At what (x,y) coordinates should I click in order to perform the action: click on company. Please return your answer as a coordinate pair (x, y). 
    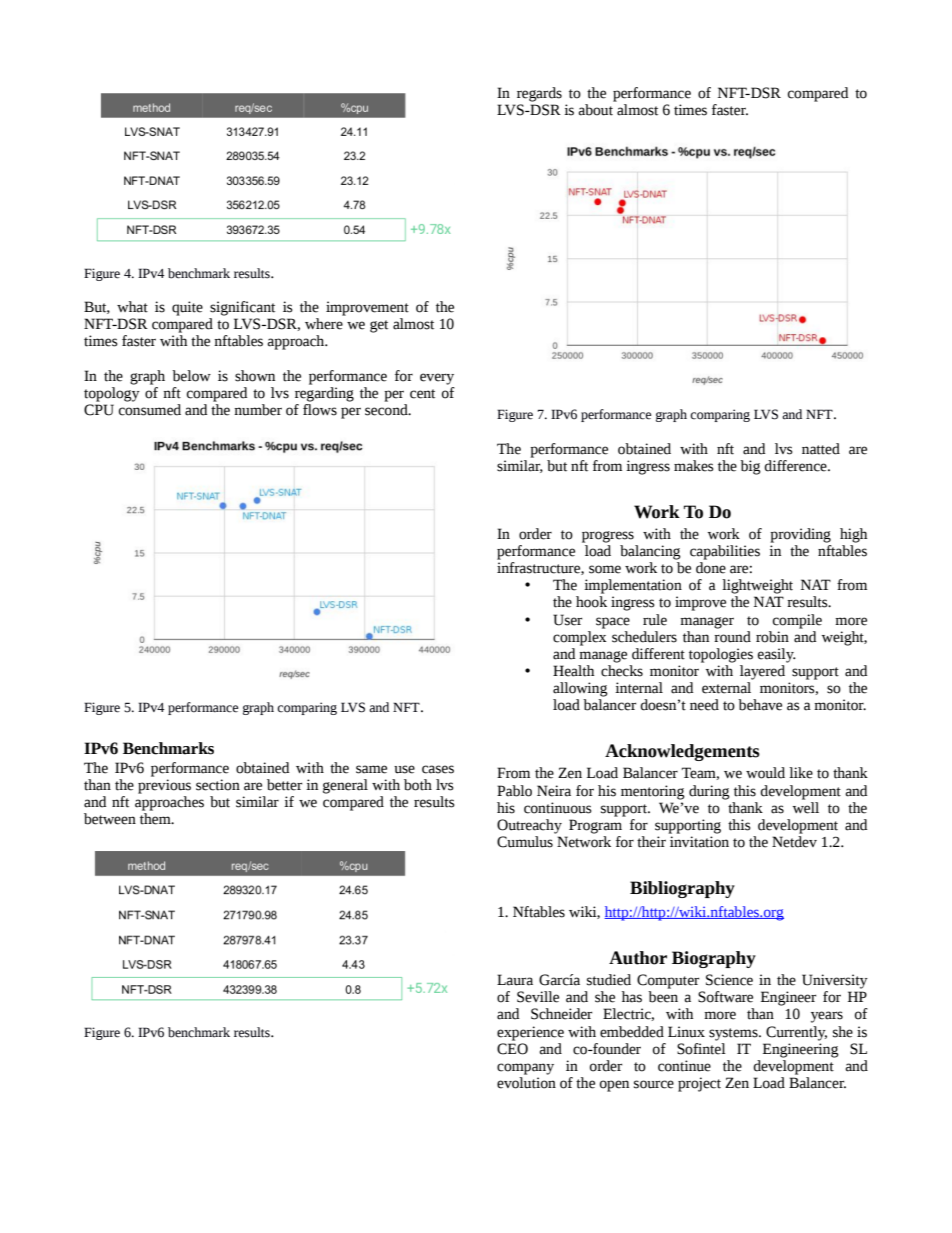
    Looking at the image, I should click on (525, 1069).
